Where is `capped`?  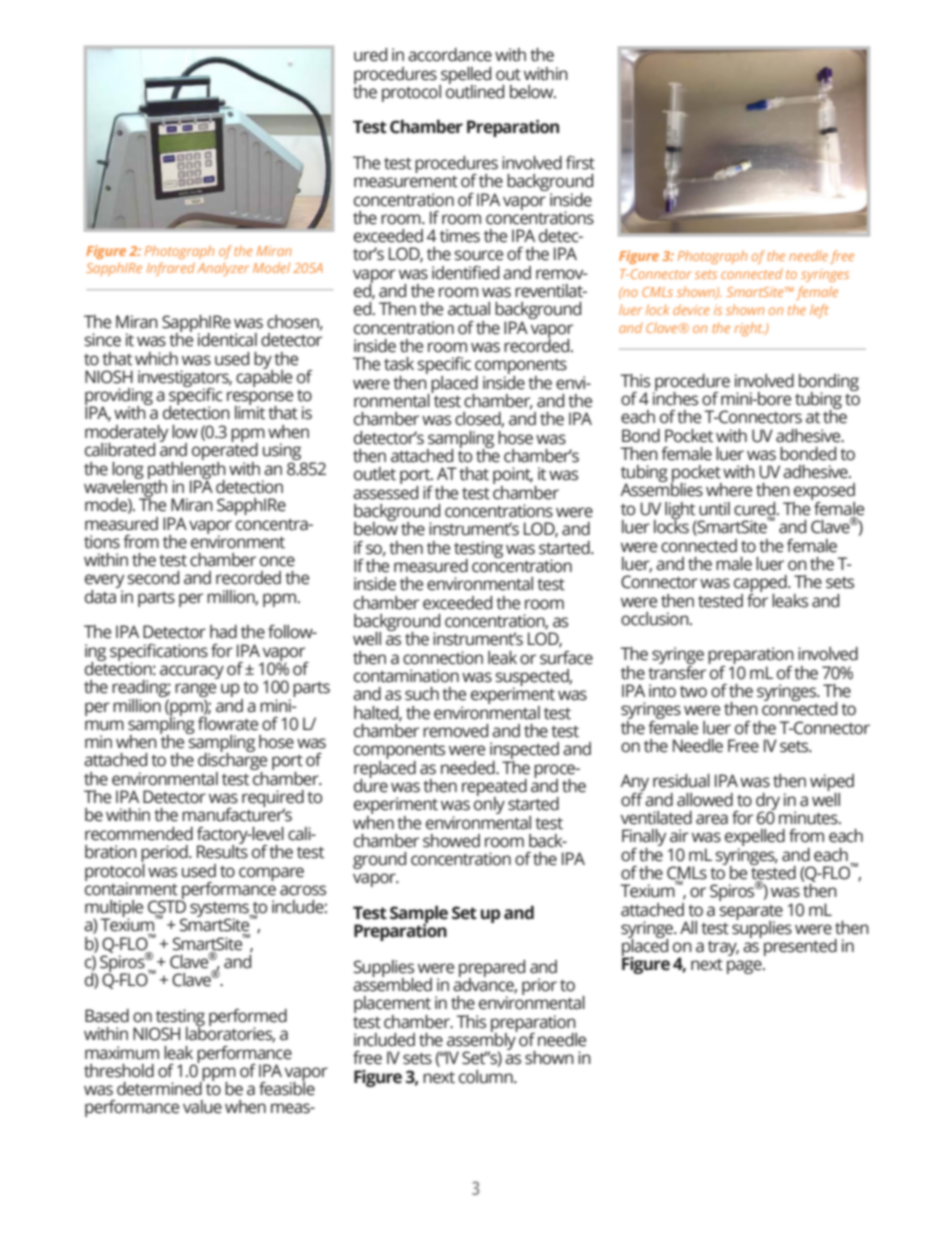
capped is located at coordinates (761, 585).
